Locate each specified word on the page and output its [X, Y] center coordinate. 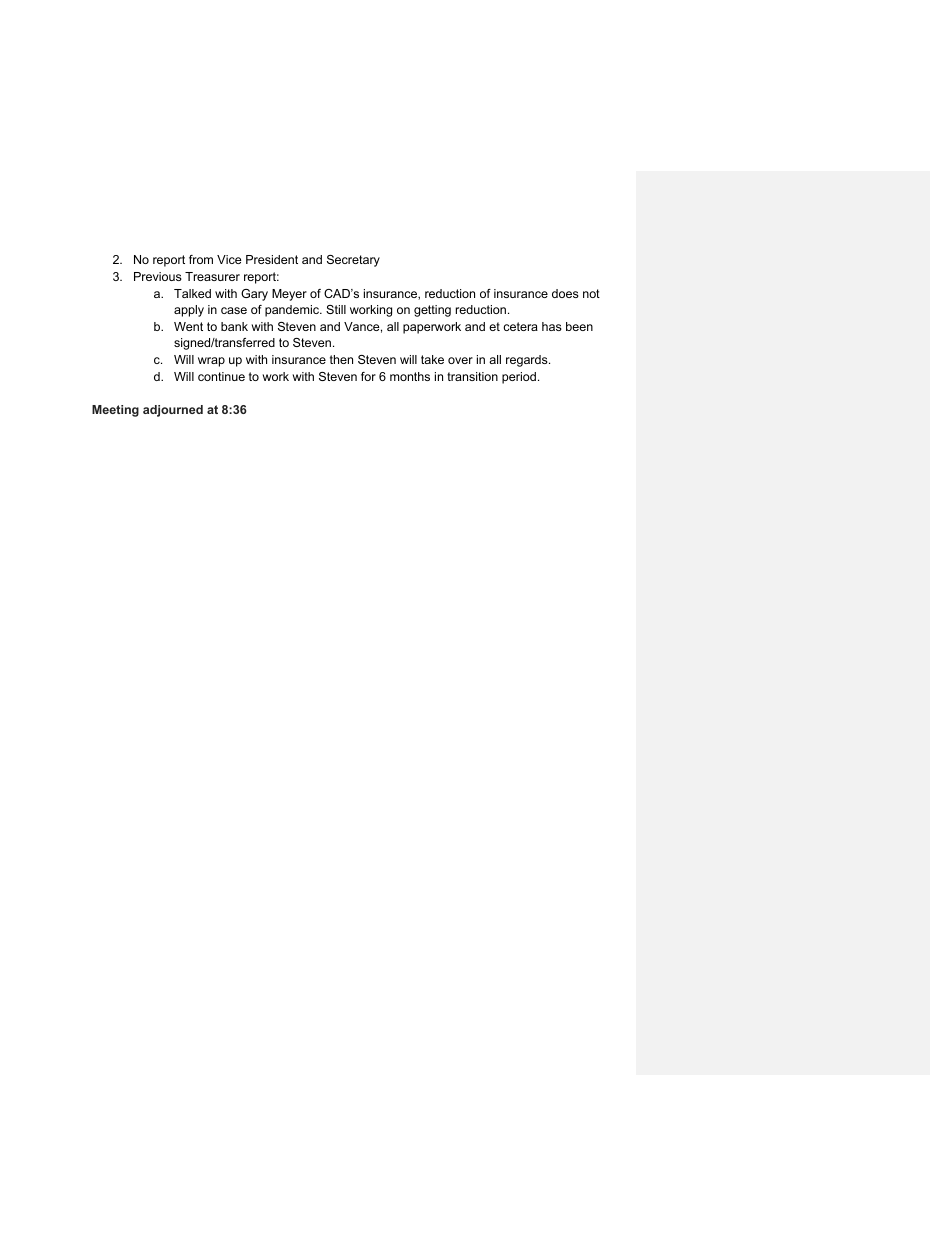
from [201, 259]
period [519, 378]
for [368, 376]
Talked [192, 293]
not [591, 293]
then [341, 359]
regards [528, 361]
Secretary [353, 261]
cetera [520, 326]
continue [221, 376]
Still [336, 309]
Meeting [115, 411]
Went [188, 326]
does [565, 293]
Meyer [289, 295]
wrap [211, 362]
